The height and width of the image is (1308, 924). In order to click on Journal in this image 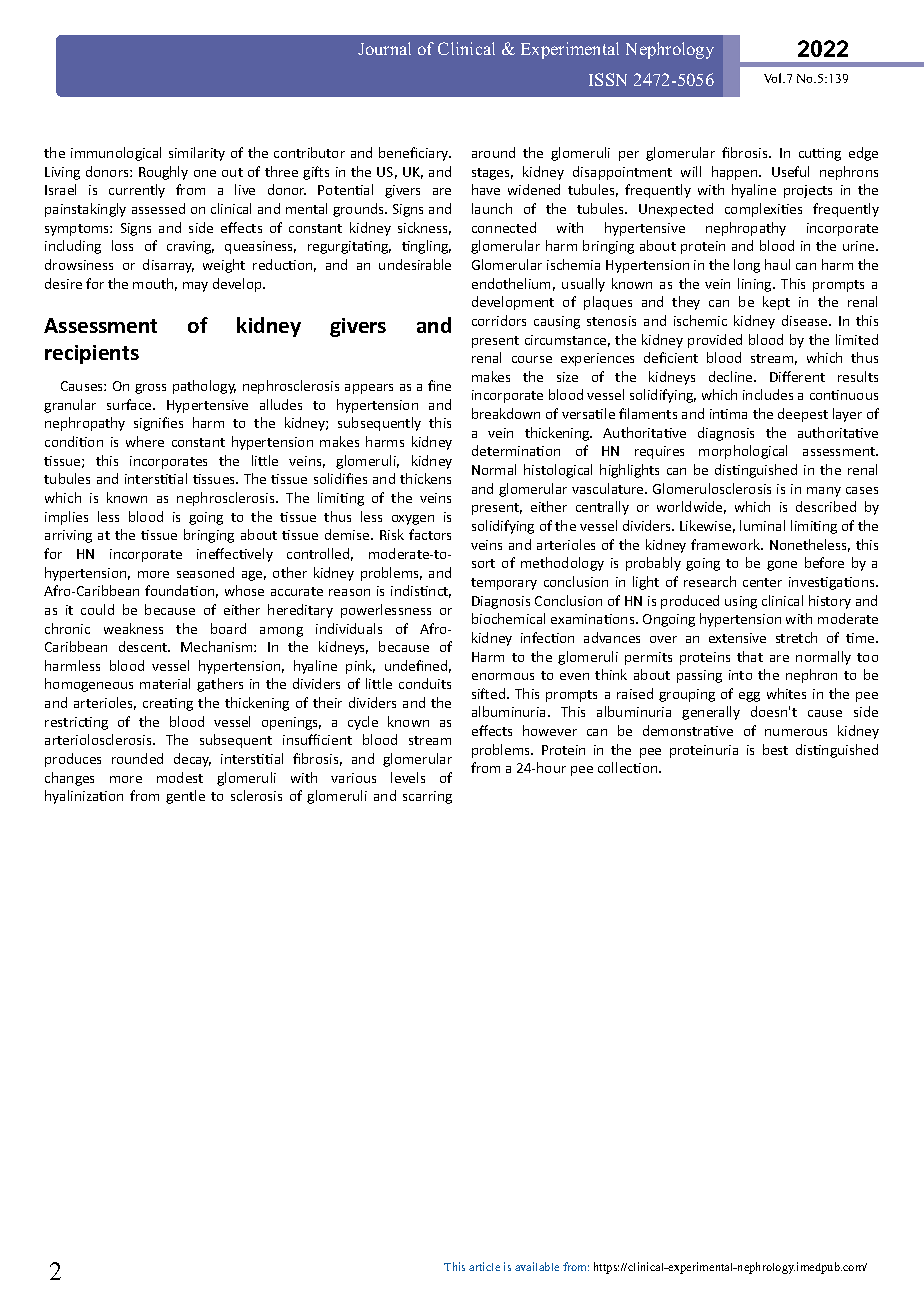, I will do `click(384, 48)`.
